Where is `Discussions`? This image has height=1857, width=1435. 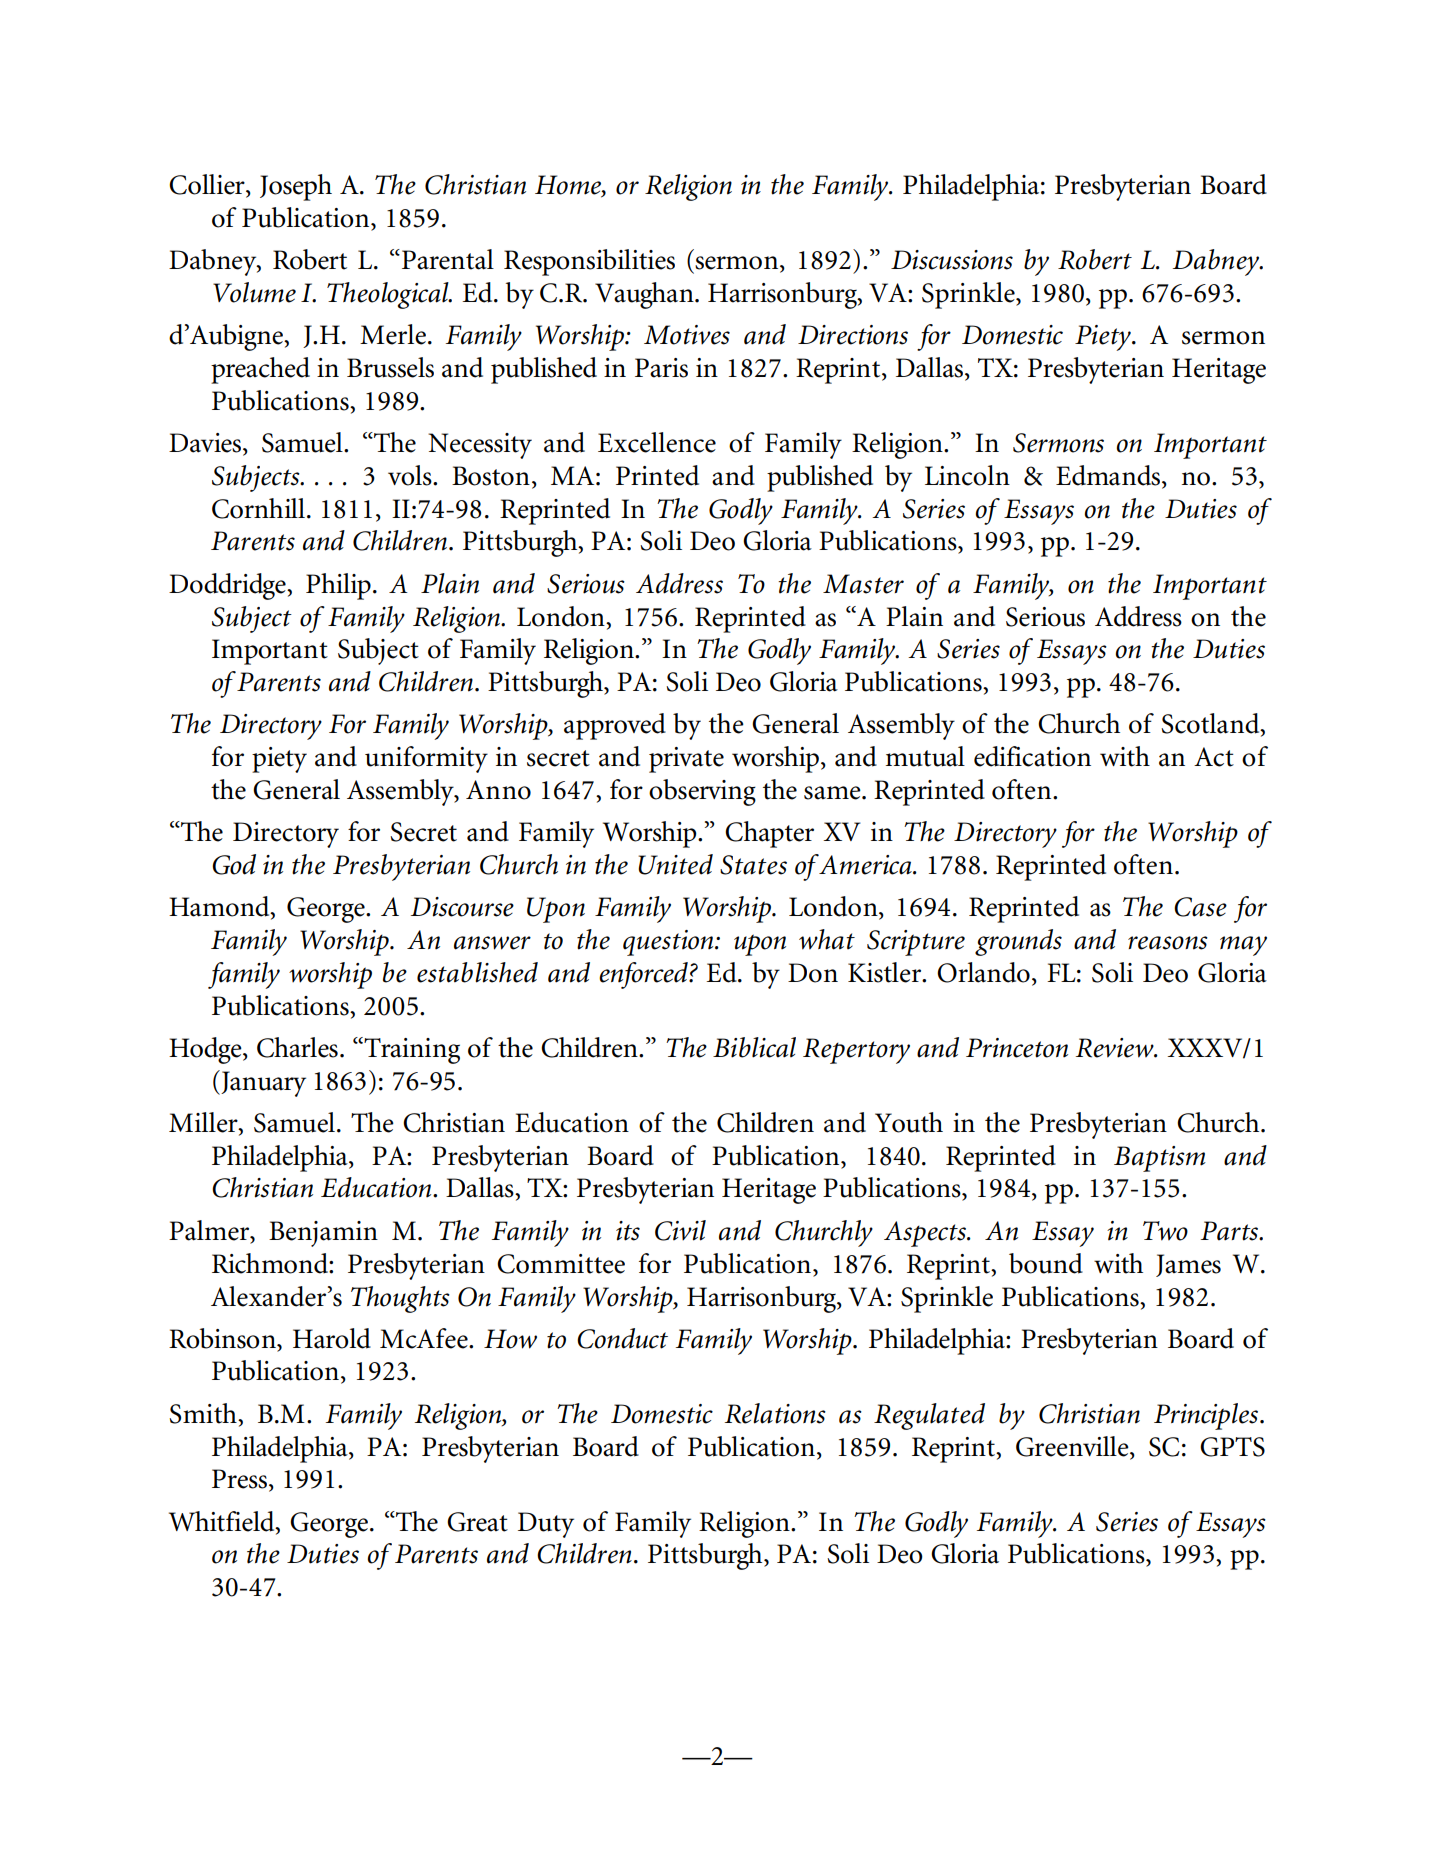 Discussions is located at coordinates (952, 260).
